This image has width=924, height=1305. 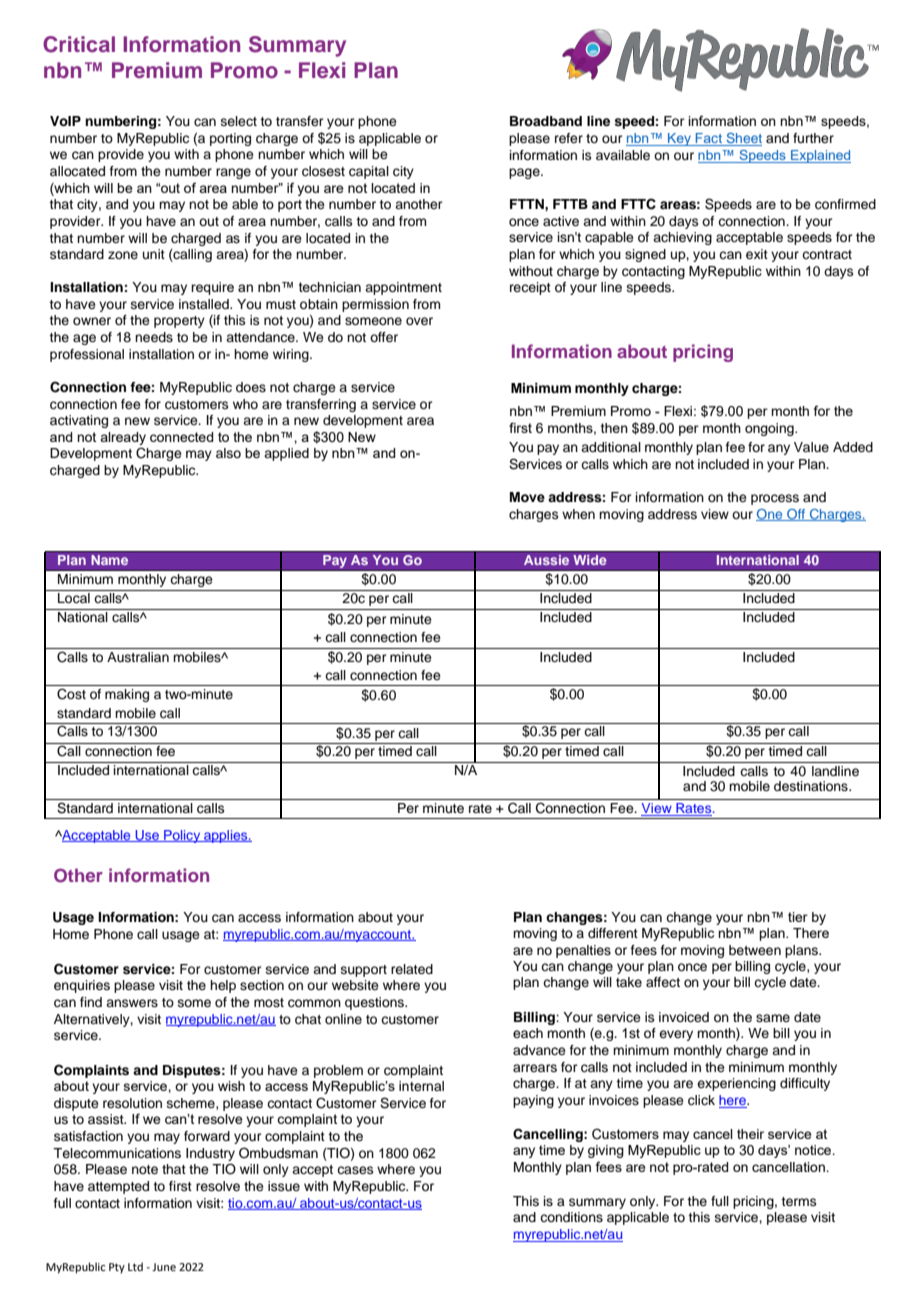 What do you see at coordinates (571, 1217) in the image?
I see `conditions` at bounding box center [571, 1217].
